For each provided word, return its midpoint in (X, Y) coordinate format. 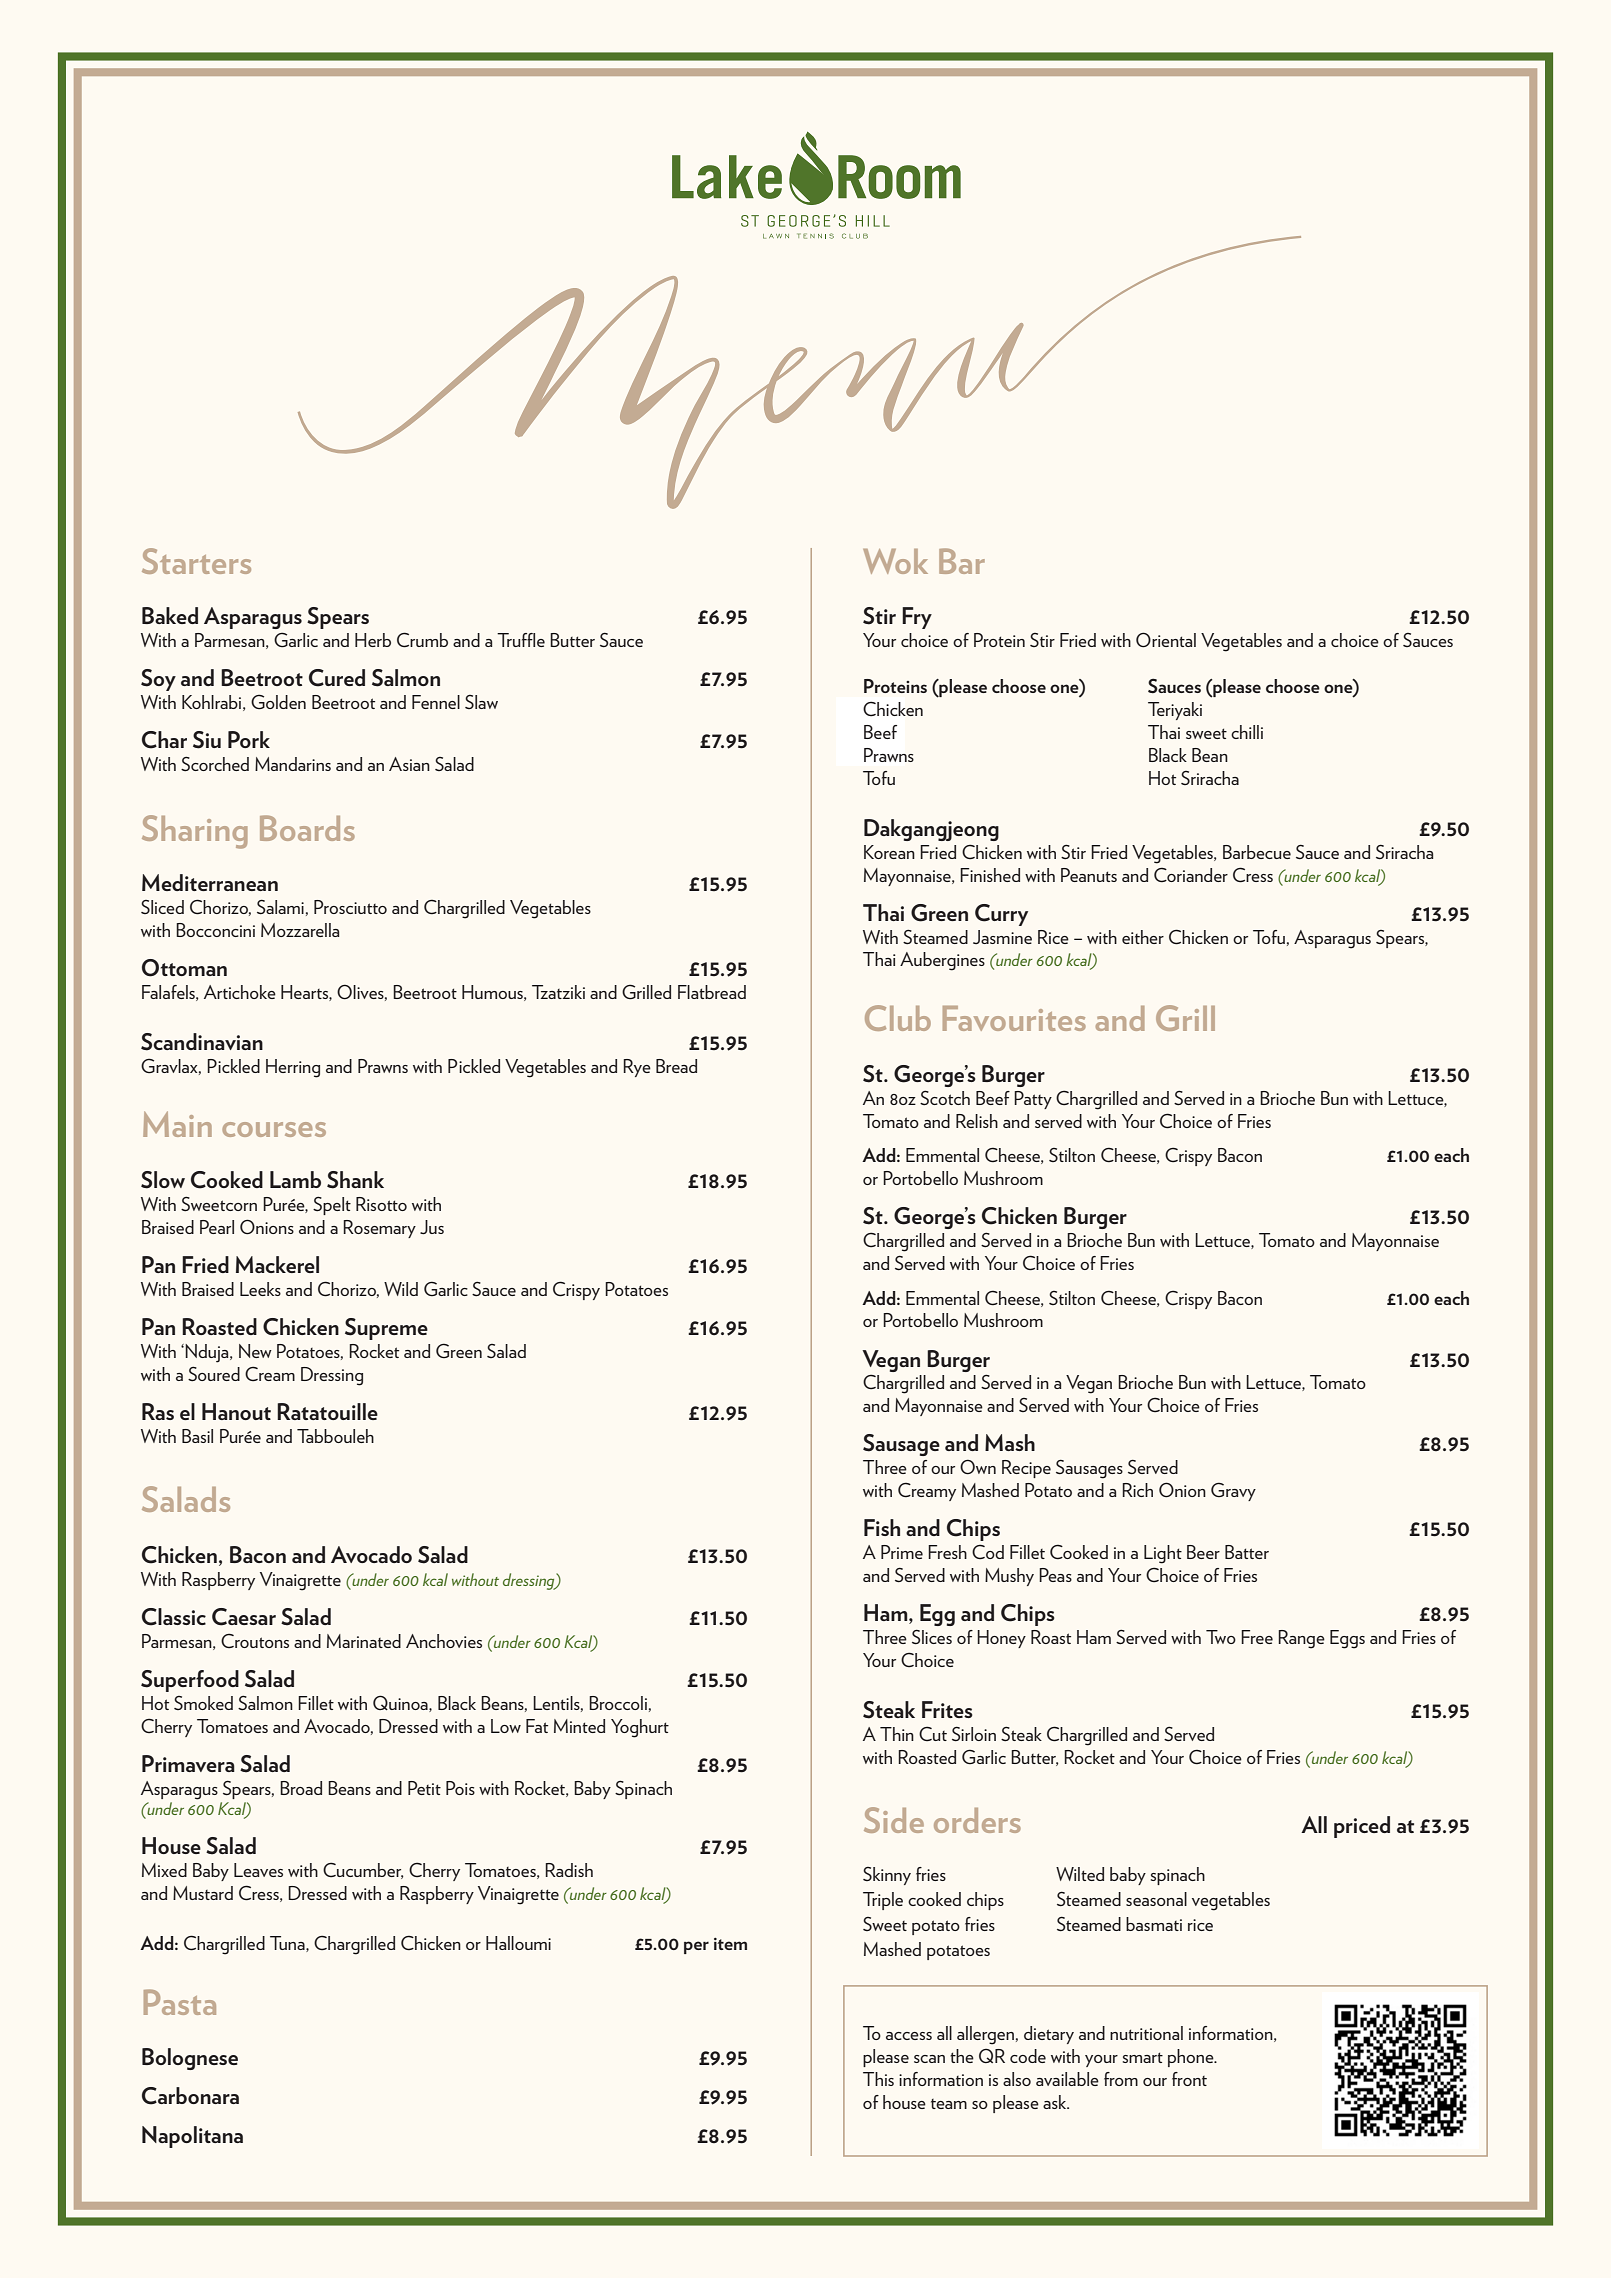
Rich (1137, 1490)
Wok (895, 561)
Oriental (1166, 640)
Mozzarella (300, 930)
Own (978, 1467)
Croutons (255, 1640)
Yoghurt (640, 1728)
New (255, 1351)
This (878, 2079)
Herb (373, 640)
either (1143, 937)
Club (898, 1018)
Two (1221, 1637)
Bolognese (190, 2059)
